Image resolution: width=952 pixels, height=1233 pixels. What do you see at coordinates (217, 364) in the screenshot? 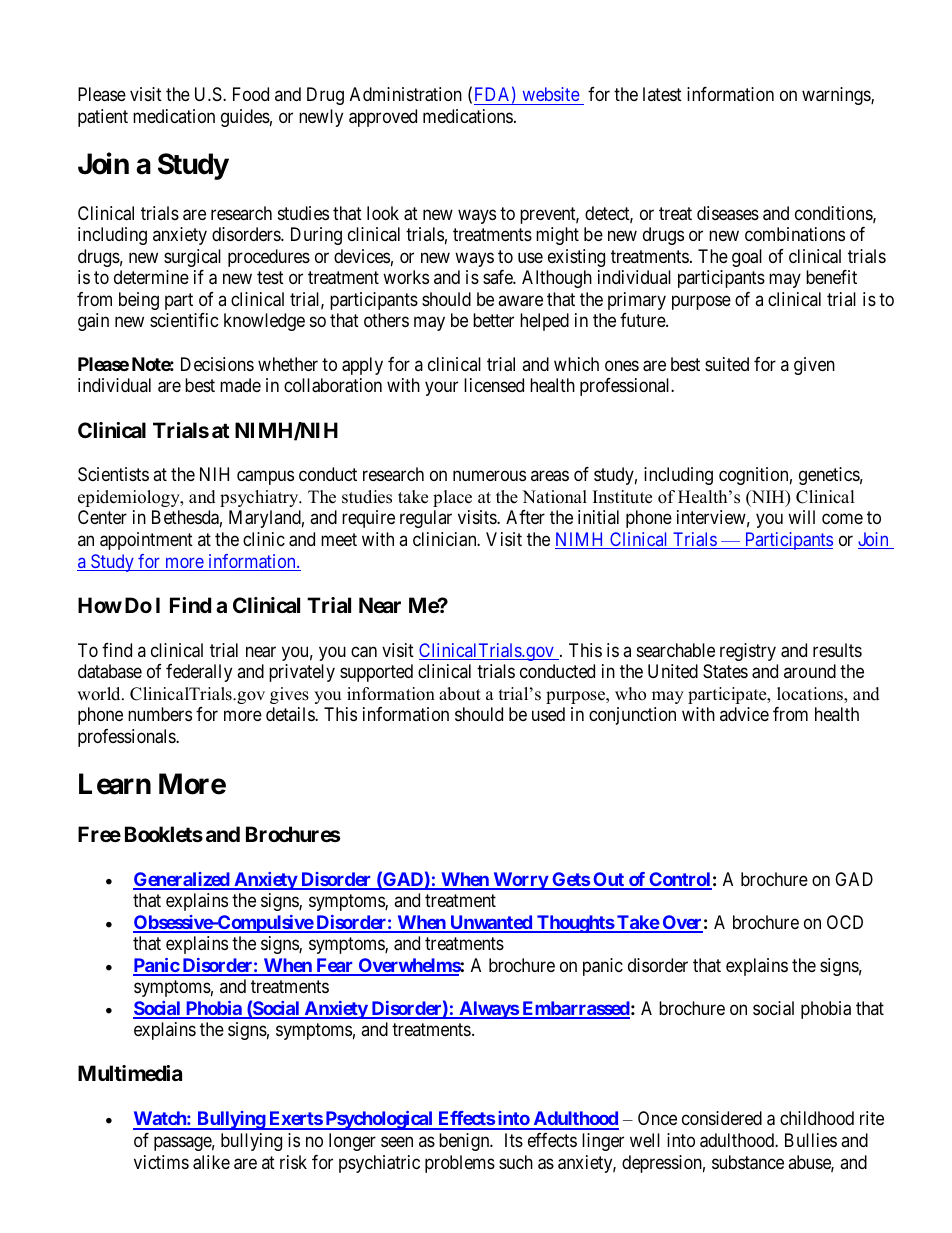
I see `Decisions` at bounding box center [217, 364].
